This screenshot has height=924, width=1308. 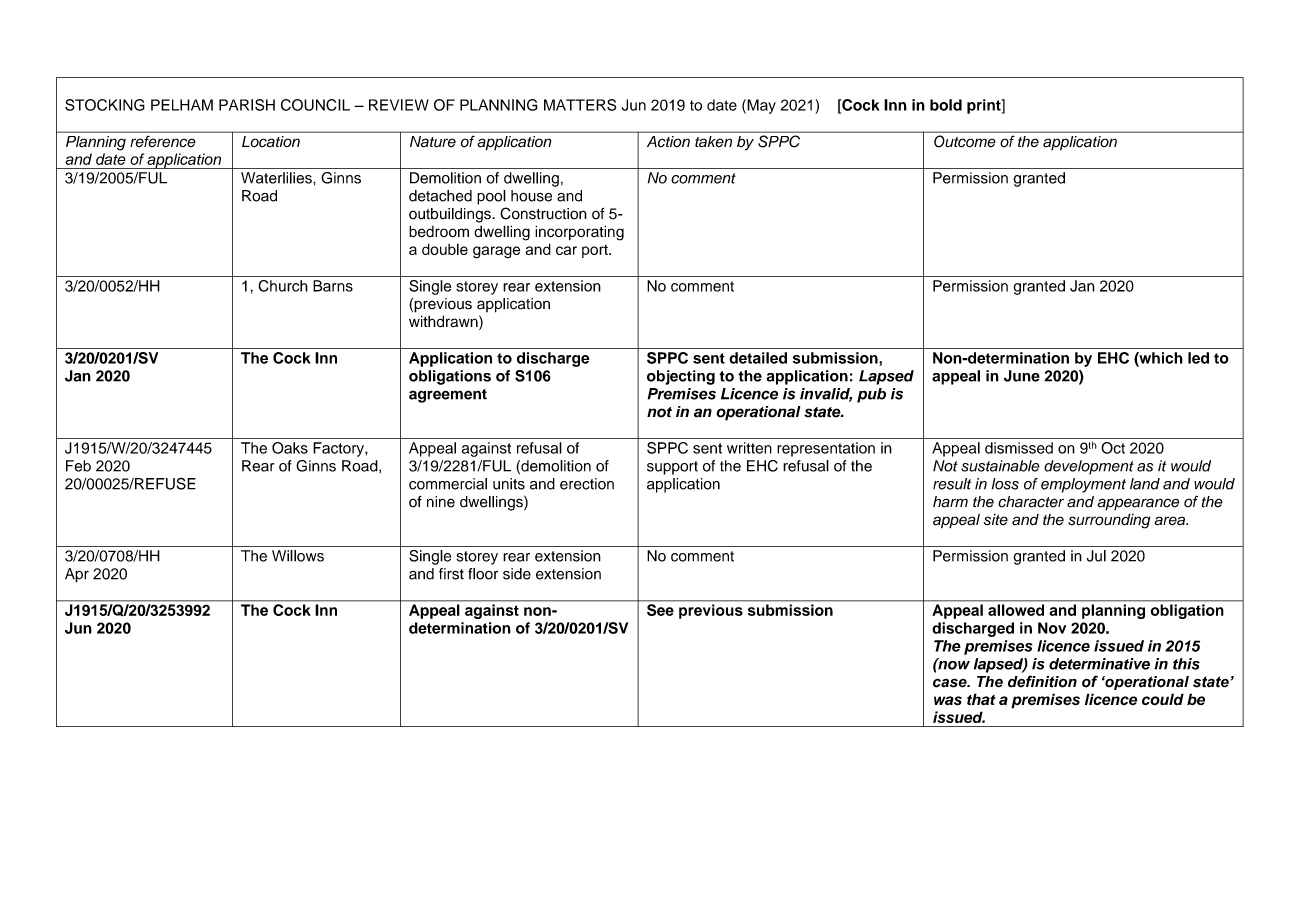 What do you see at coordinates (964, 141) in the screenshot?
I see `Outcome` at bounding box center [964, 141].
